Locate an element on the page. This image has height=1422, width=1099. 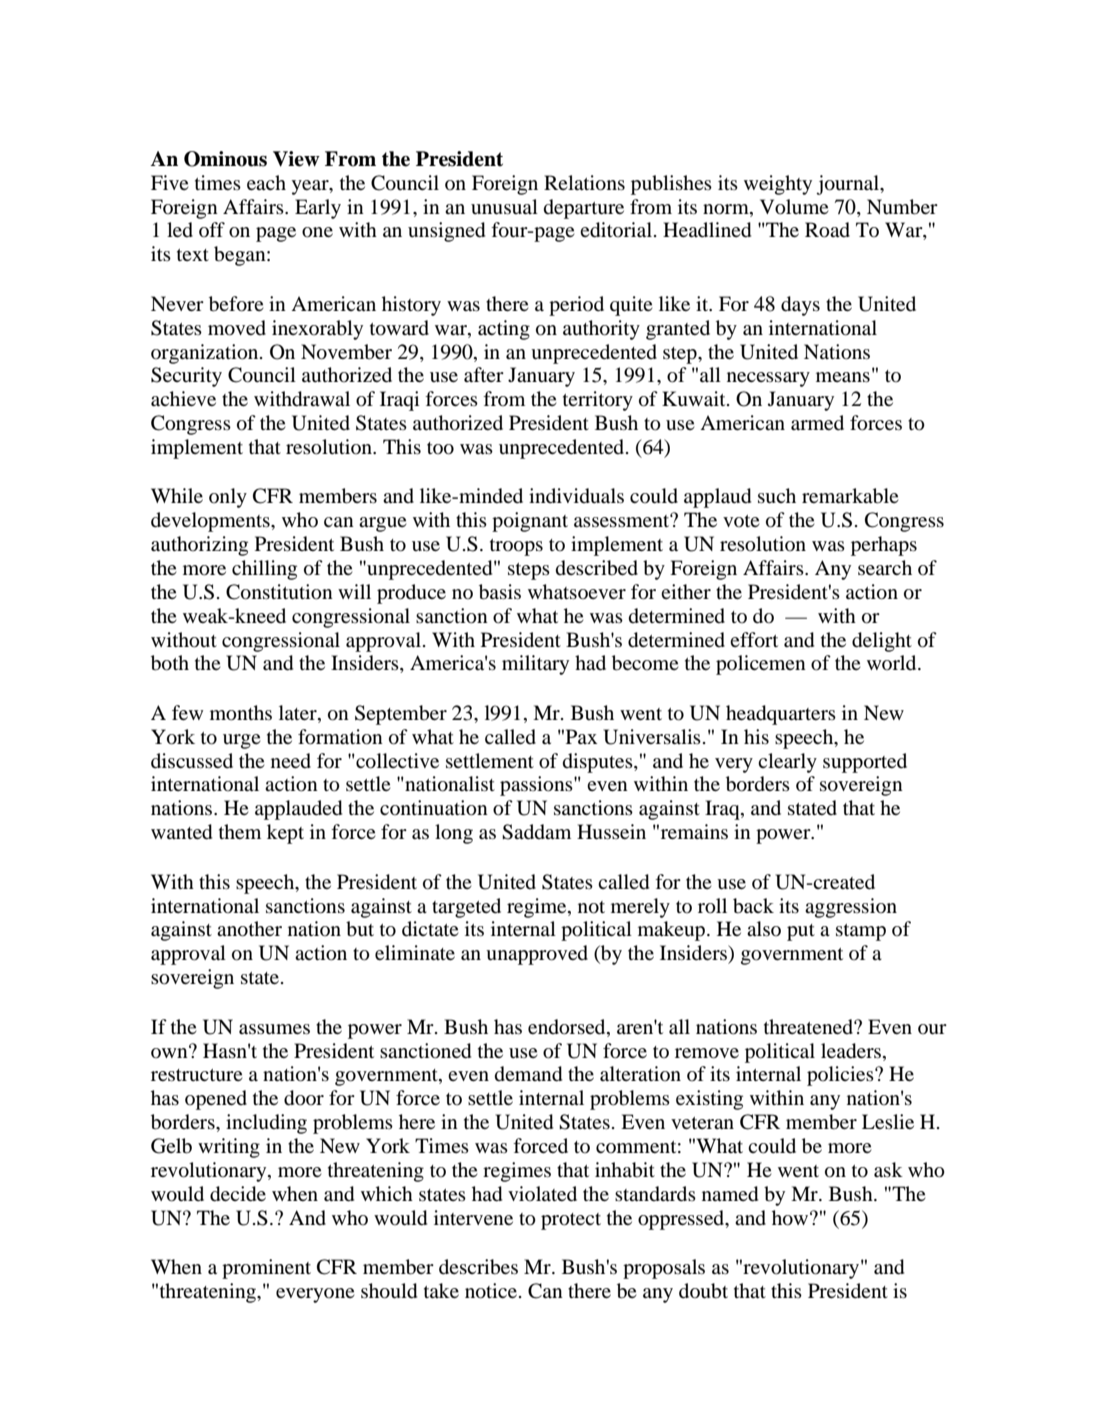
unapproved is located at coordinates (537, 955).
